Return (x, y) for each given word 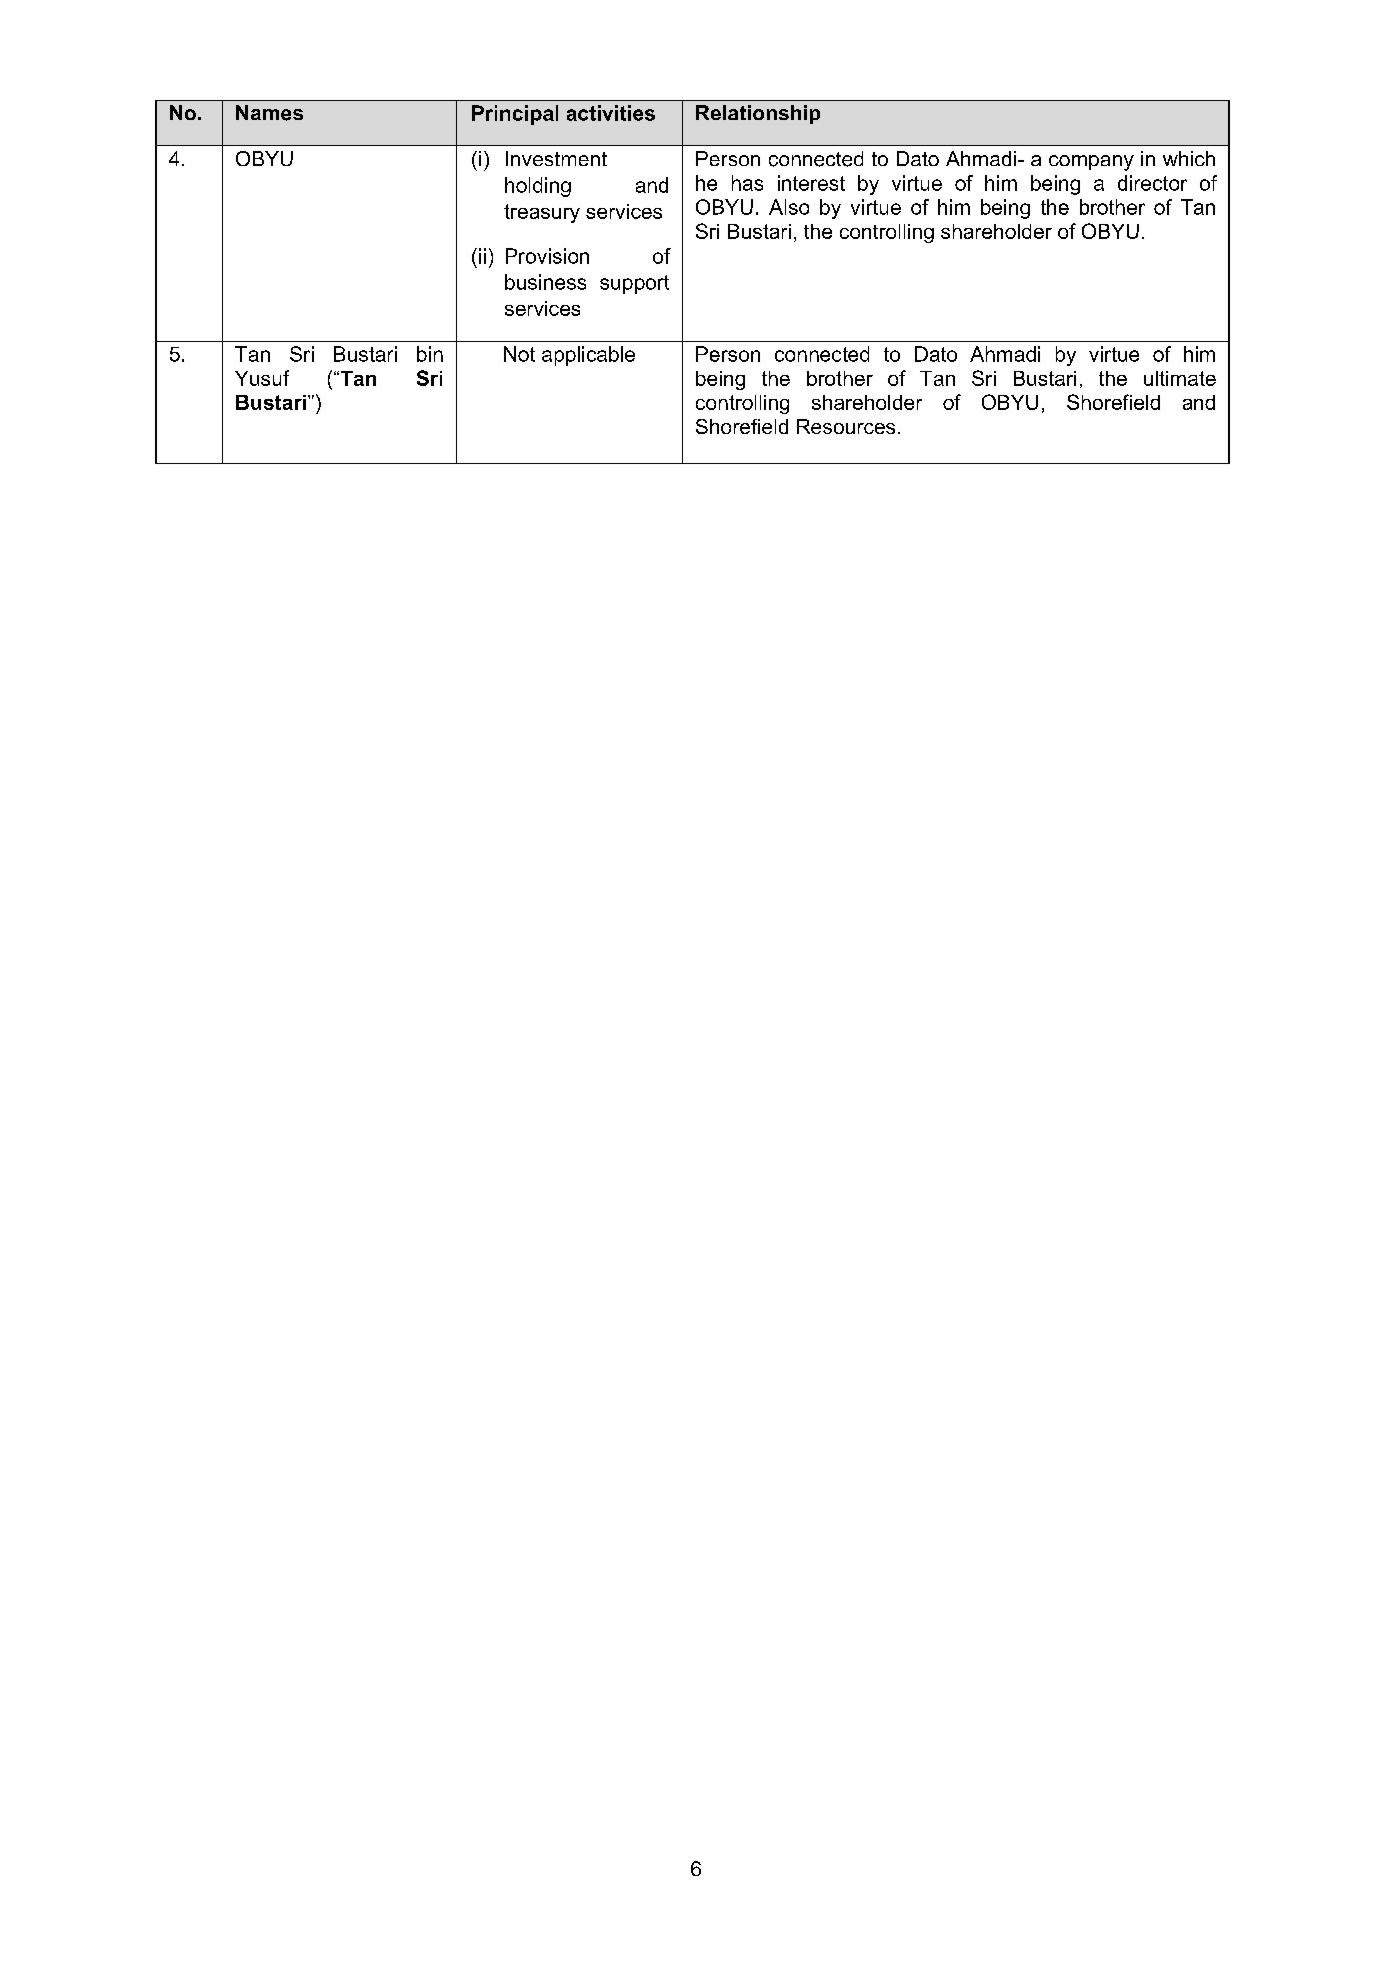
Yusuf (262, 378)
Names (269, 113)
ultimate (1180, 378)
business (545, 282)
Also (789, 207)
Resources (846, 426)
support (634, 284)
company (1091, 163)
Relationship (758, 114)
